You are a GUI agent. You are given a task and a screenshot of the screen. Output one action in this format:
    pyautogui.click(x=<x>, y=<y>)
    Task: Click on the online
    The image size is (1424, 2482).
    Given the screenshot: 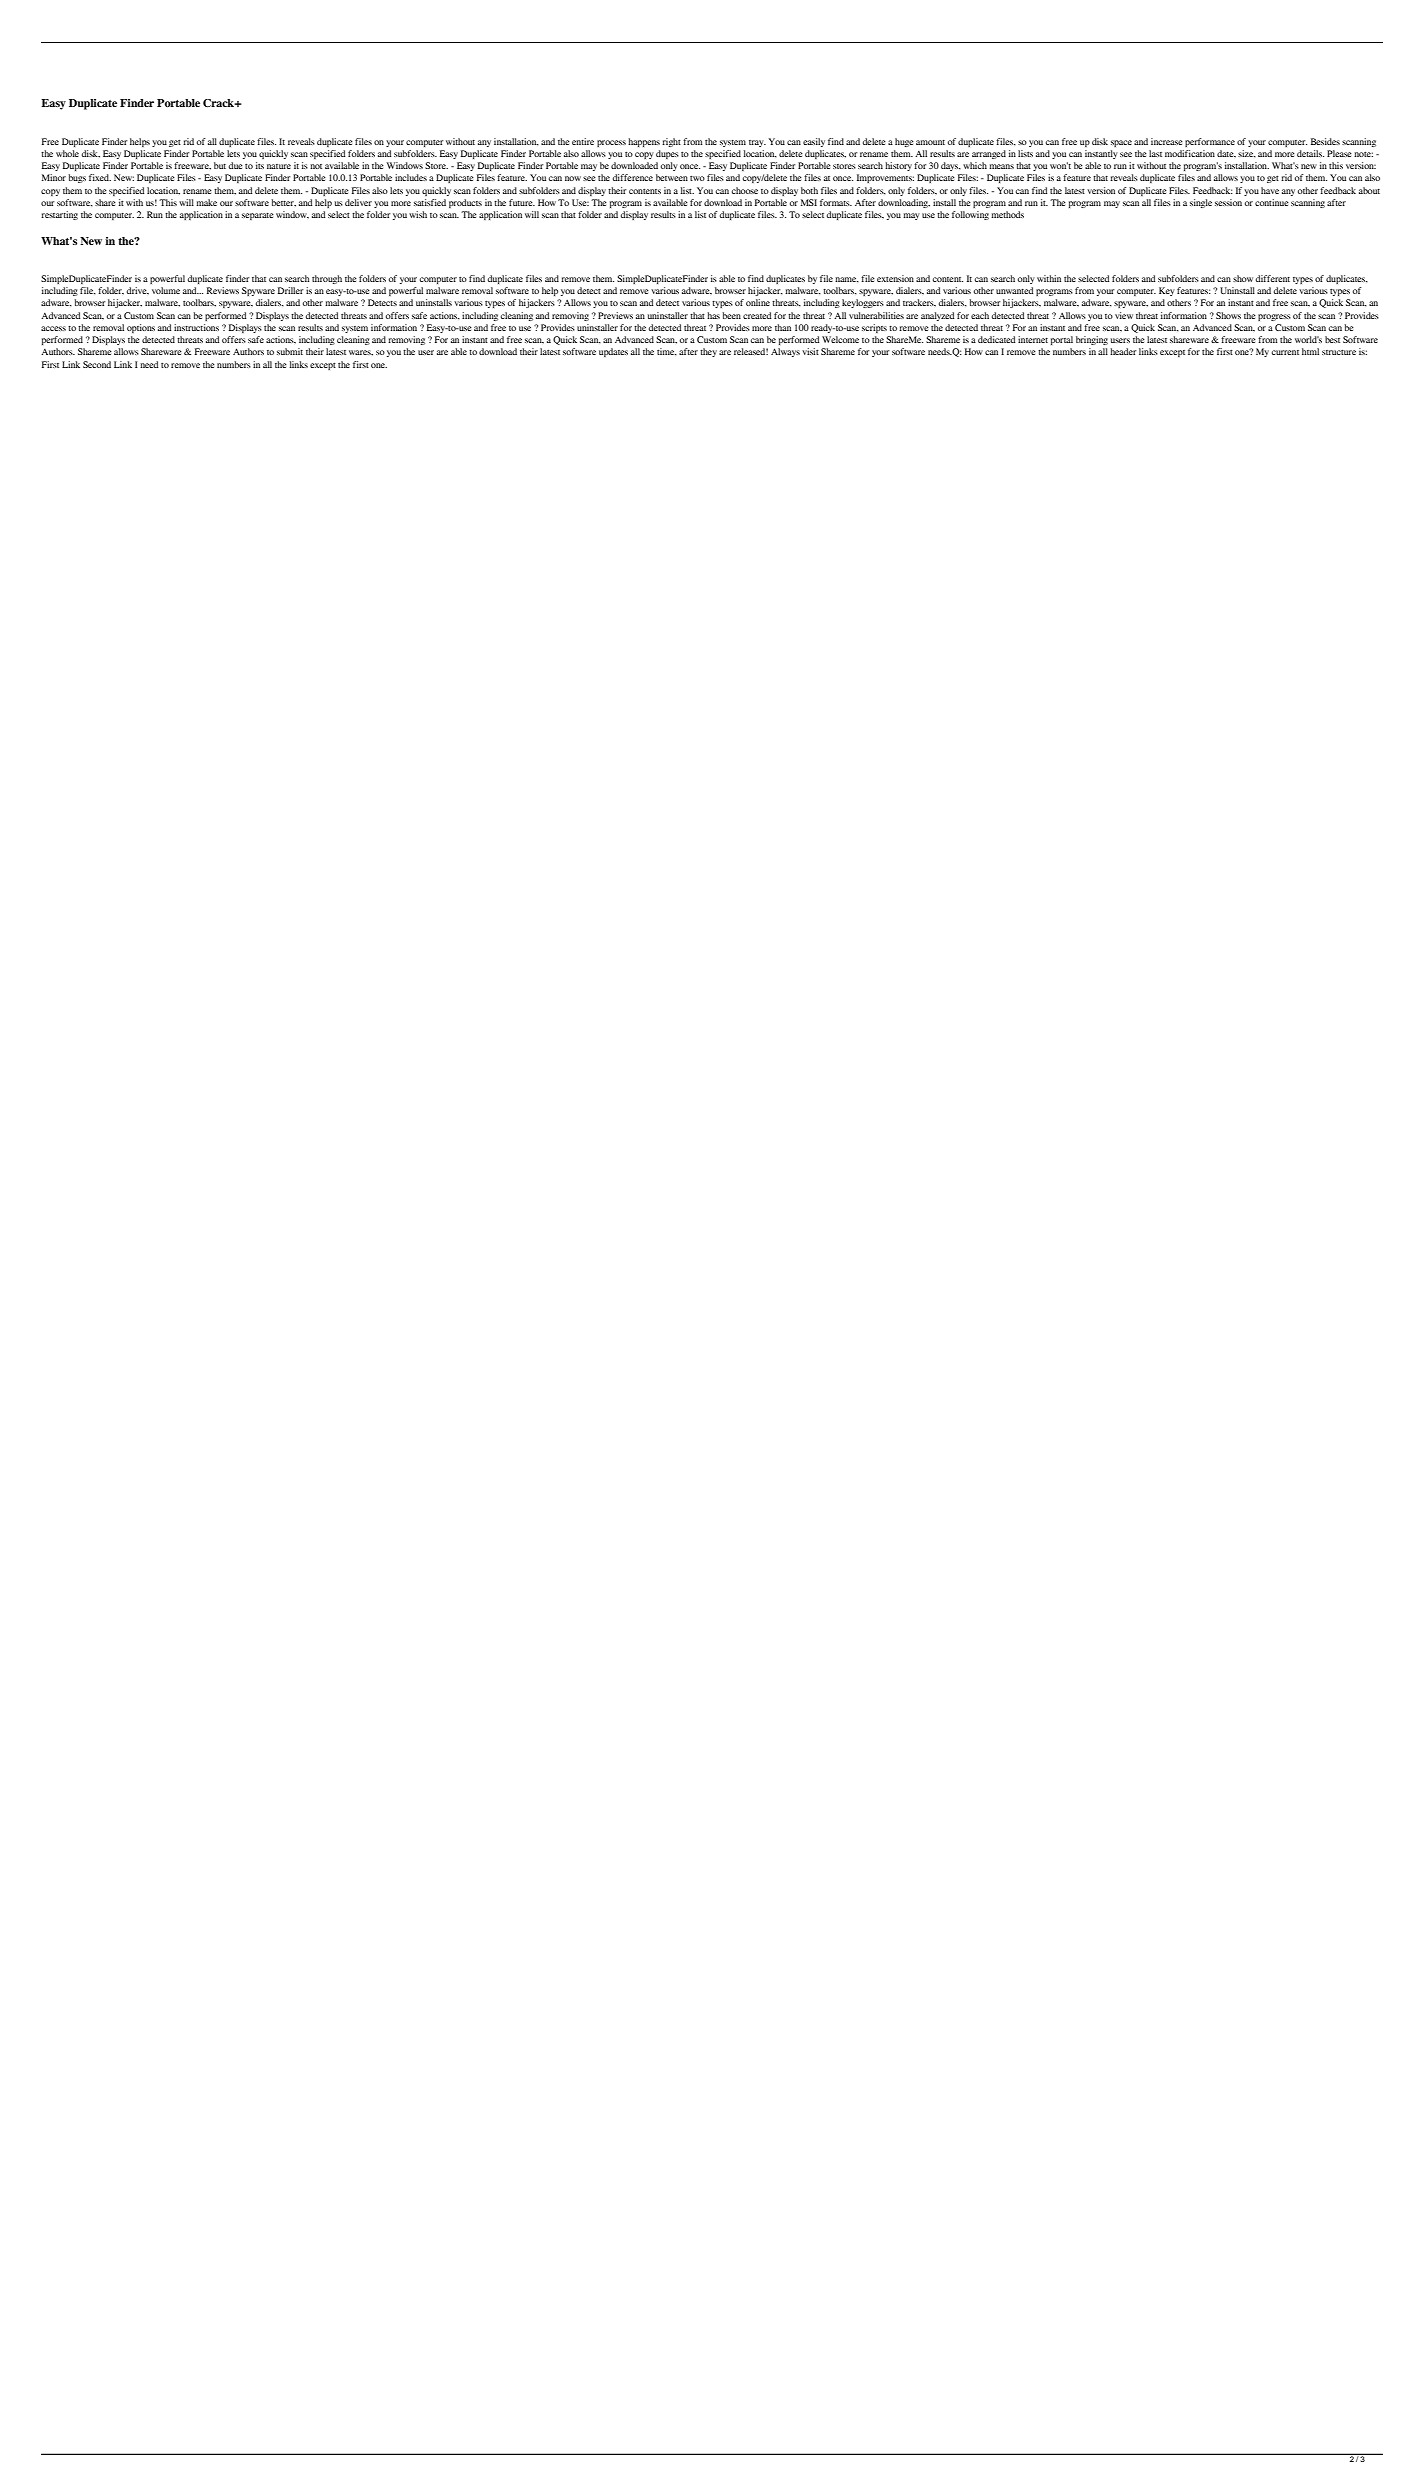 What is the action you would take?
    pyautogui.click(x=758, y=302)
